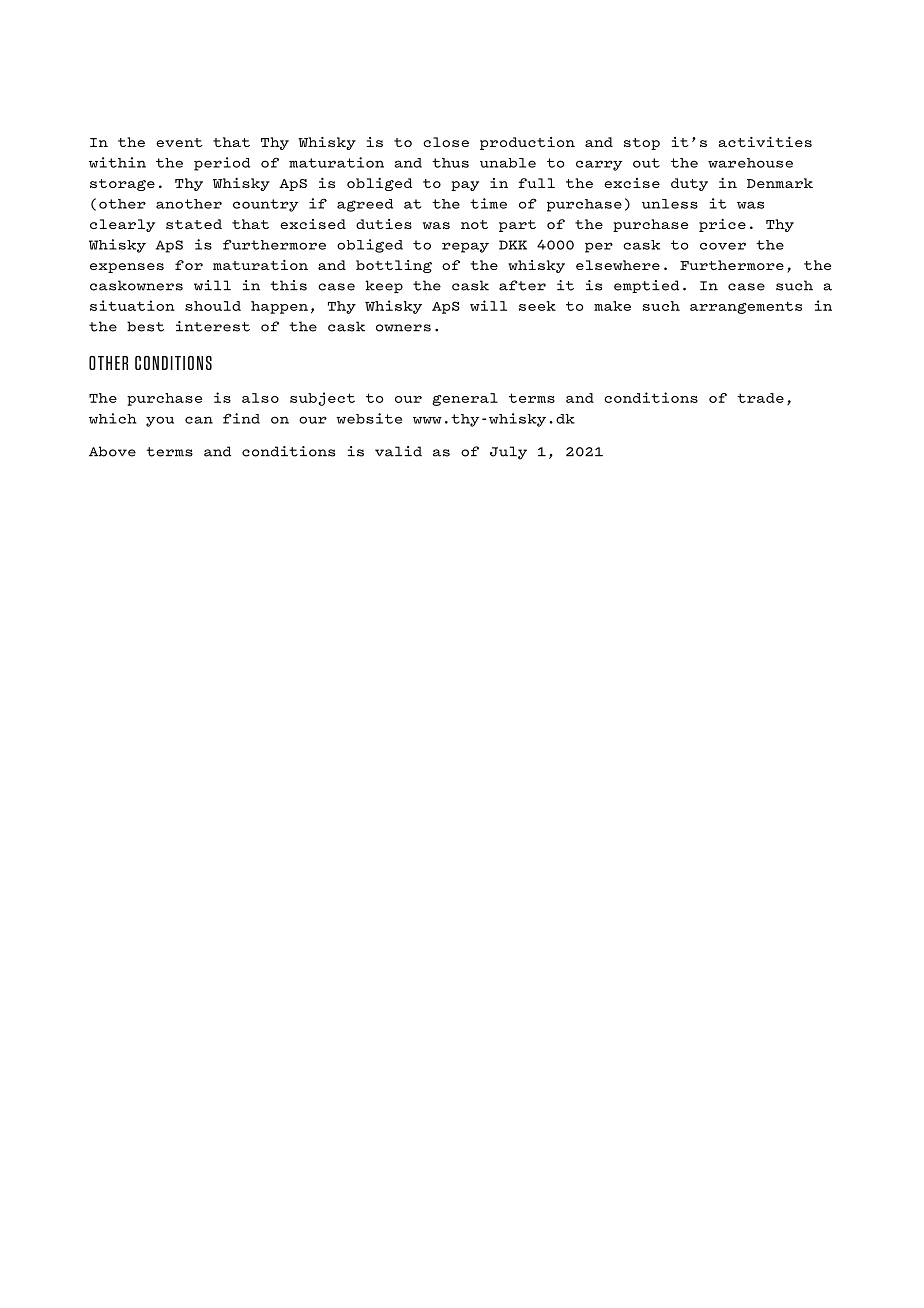 Image resolution: width=924 pixels, height=1308 pixels. Describe the element at coordinates (746, 307) in the image. I see `arrangements` at that location.
